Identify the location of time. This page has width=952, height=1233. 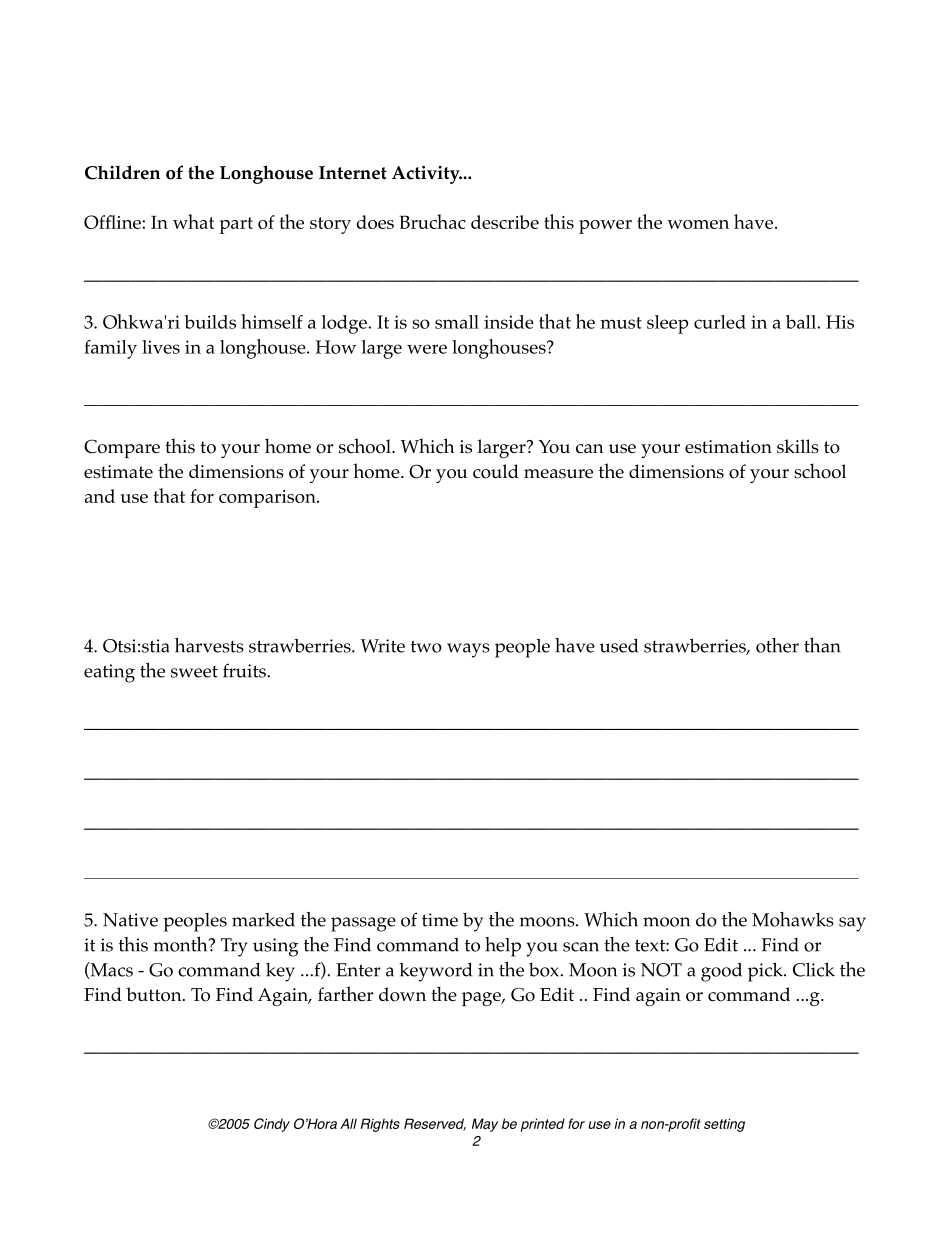
(440, 920).
